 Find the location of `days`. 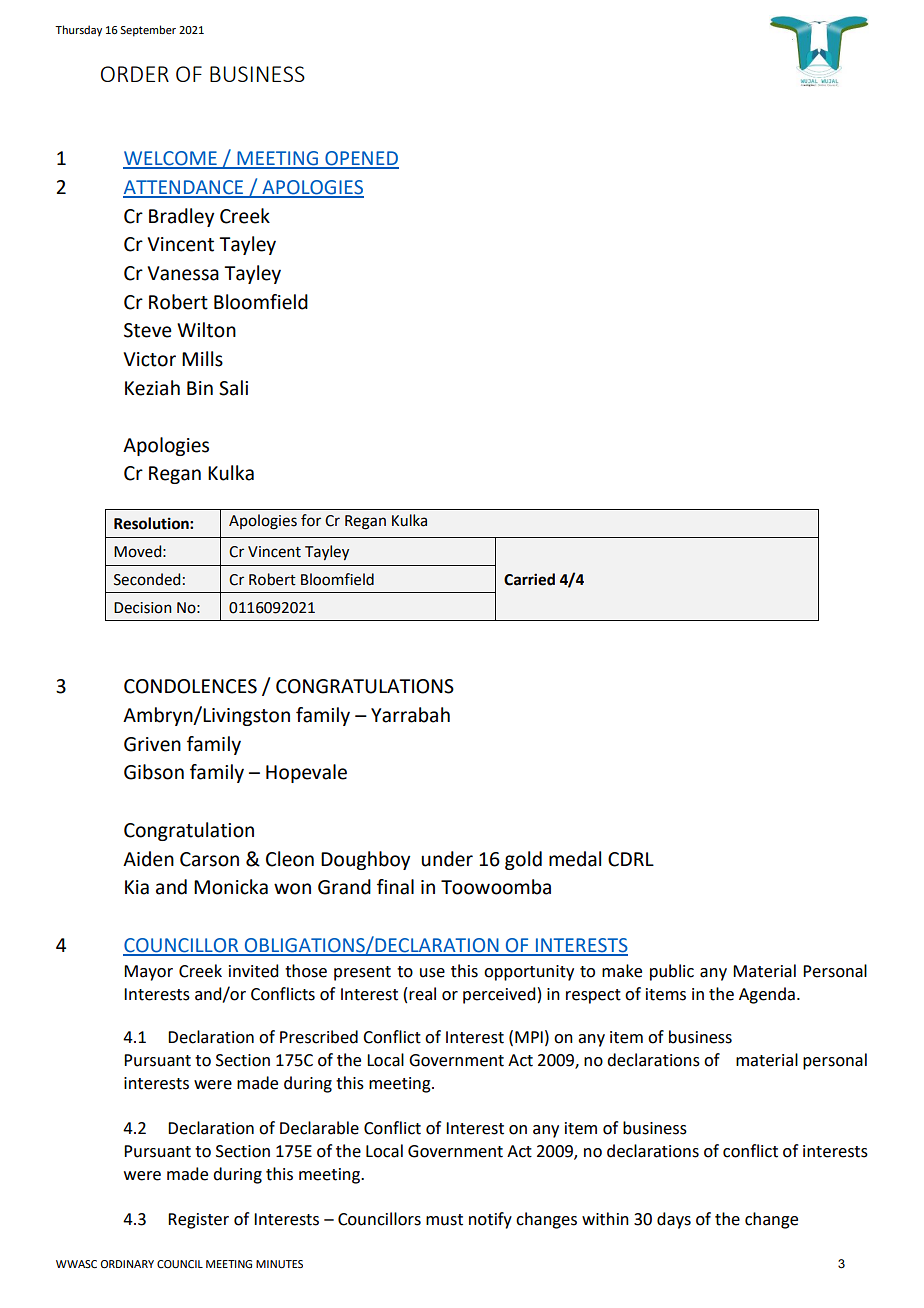

days is located at coordinates (674, 1220).
